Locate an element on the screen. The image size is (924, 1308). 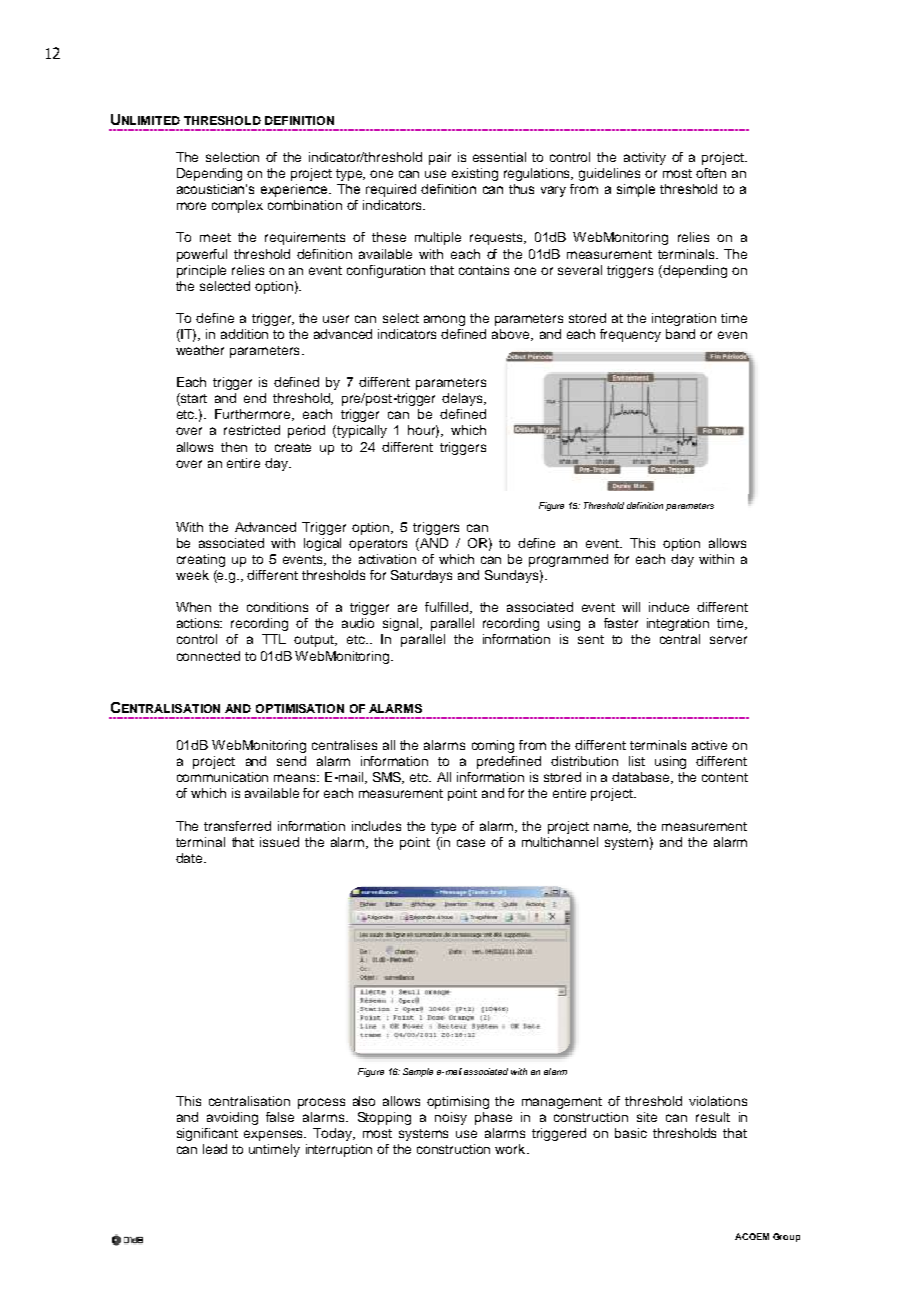
lead is located at coordinates (215, 1149).
